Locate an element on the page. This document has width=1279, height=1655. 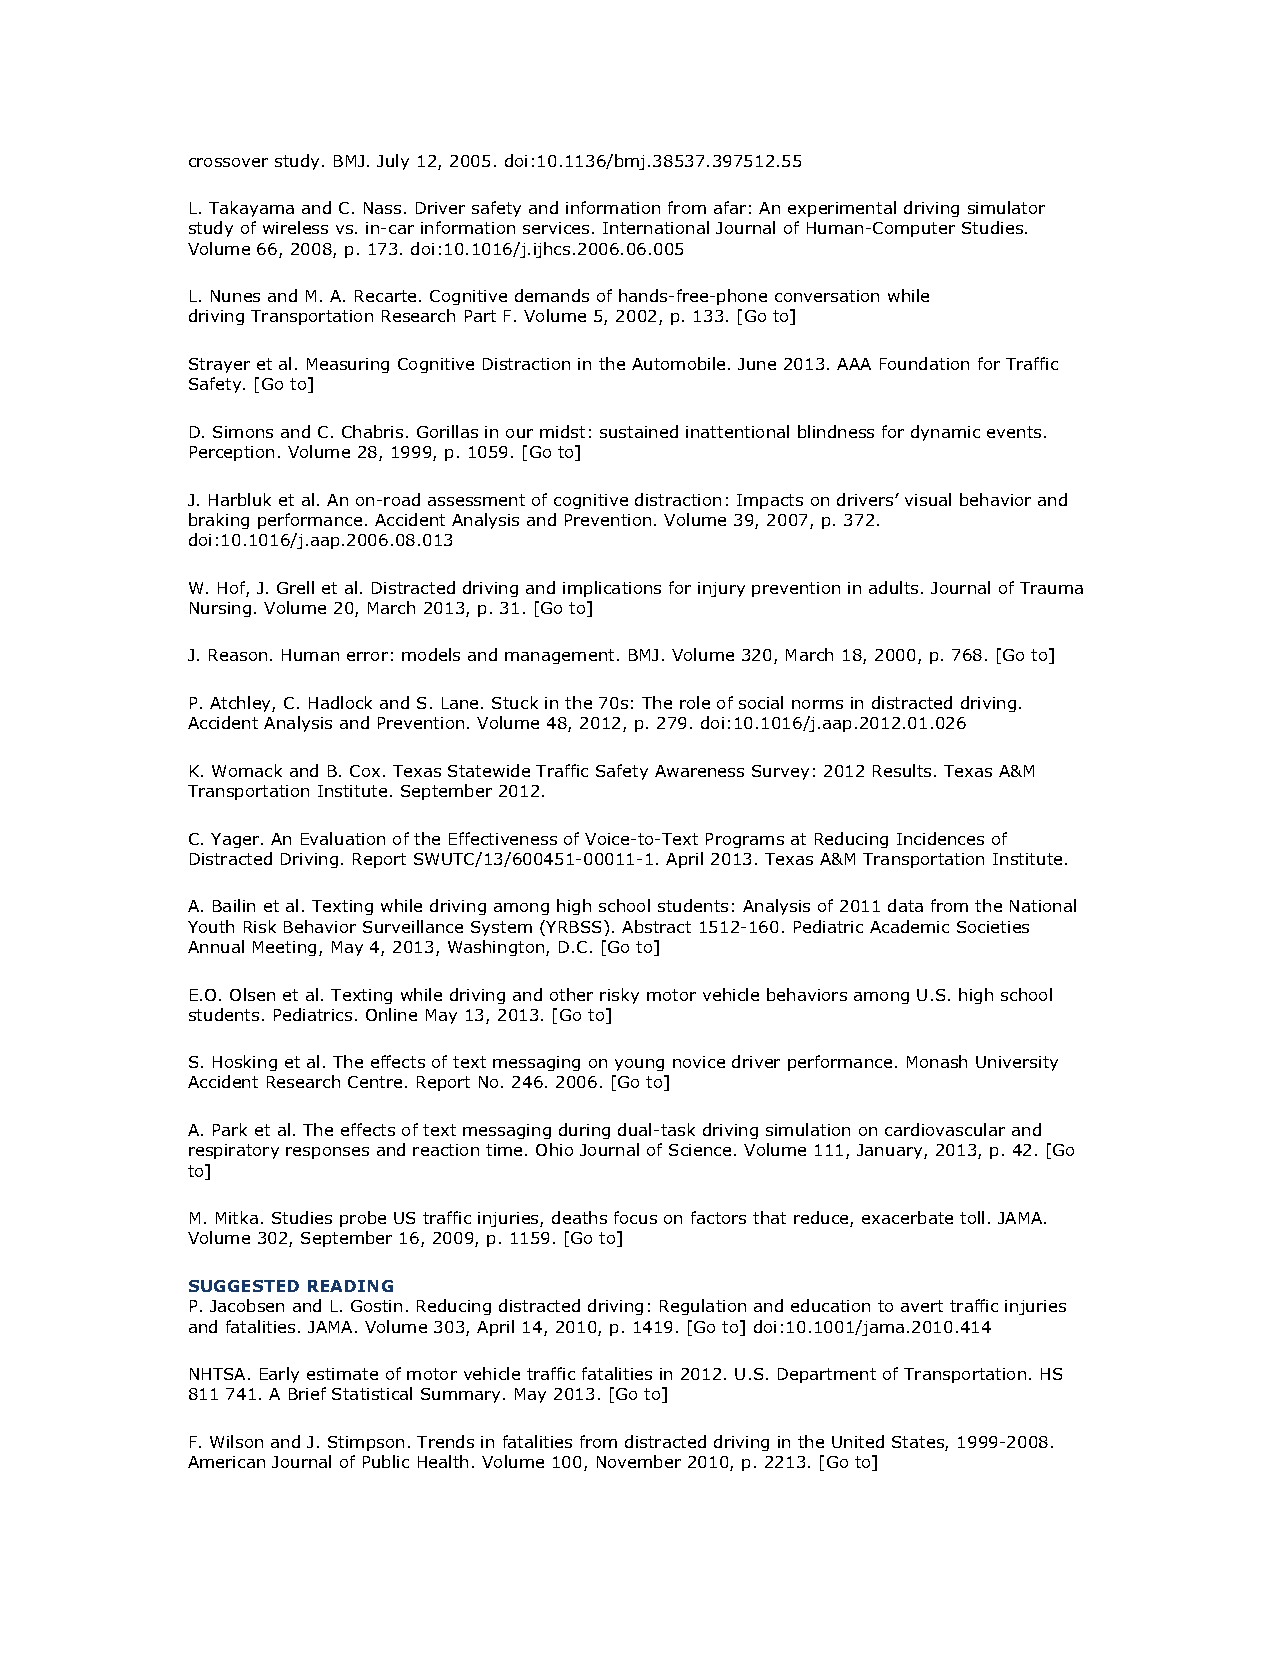
Monash is located at coordinates (937, 1061).
